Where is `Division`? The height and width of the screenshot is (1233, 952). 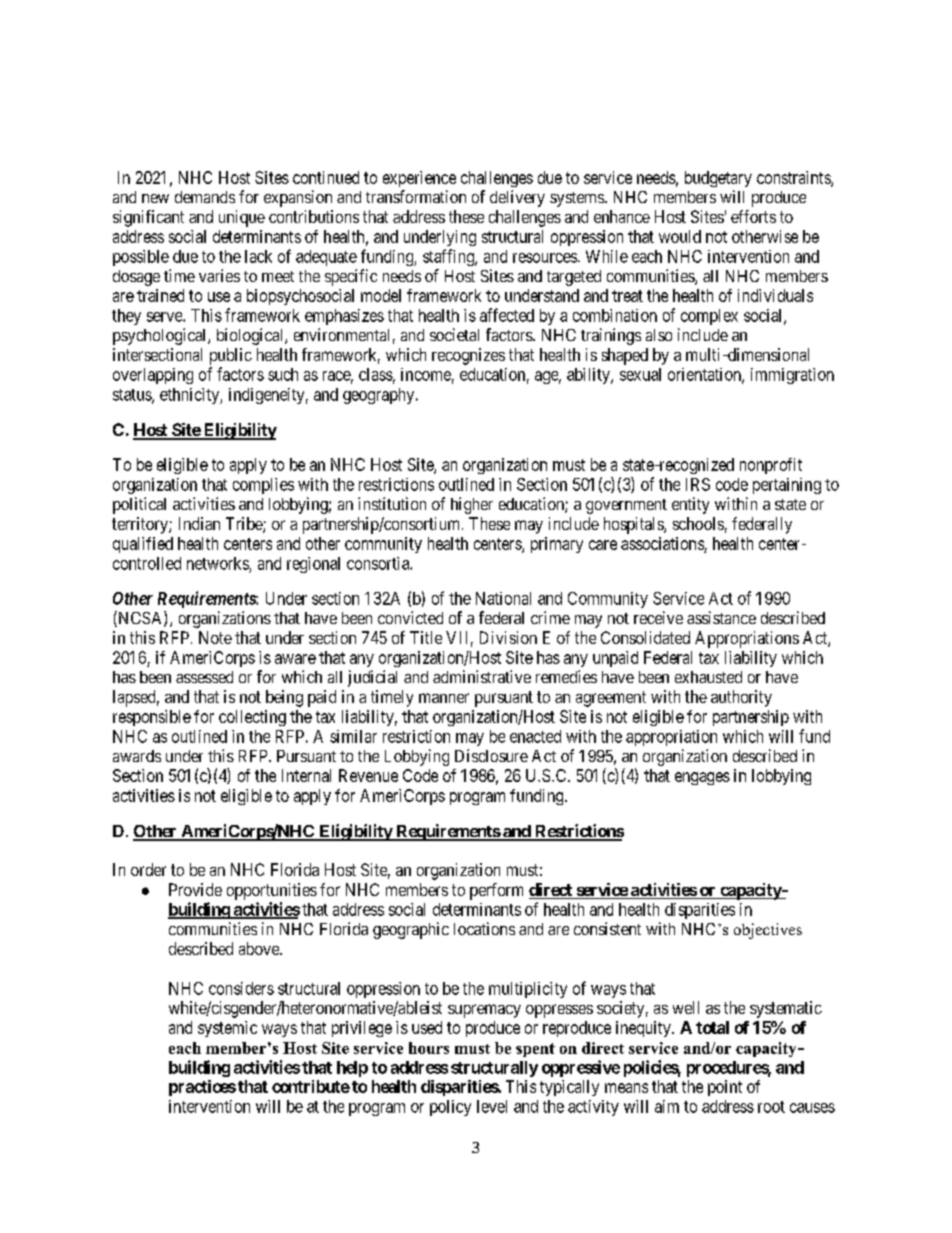 Division is located at coordinates (508, 637).
